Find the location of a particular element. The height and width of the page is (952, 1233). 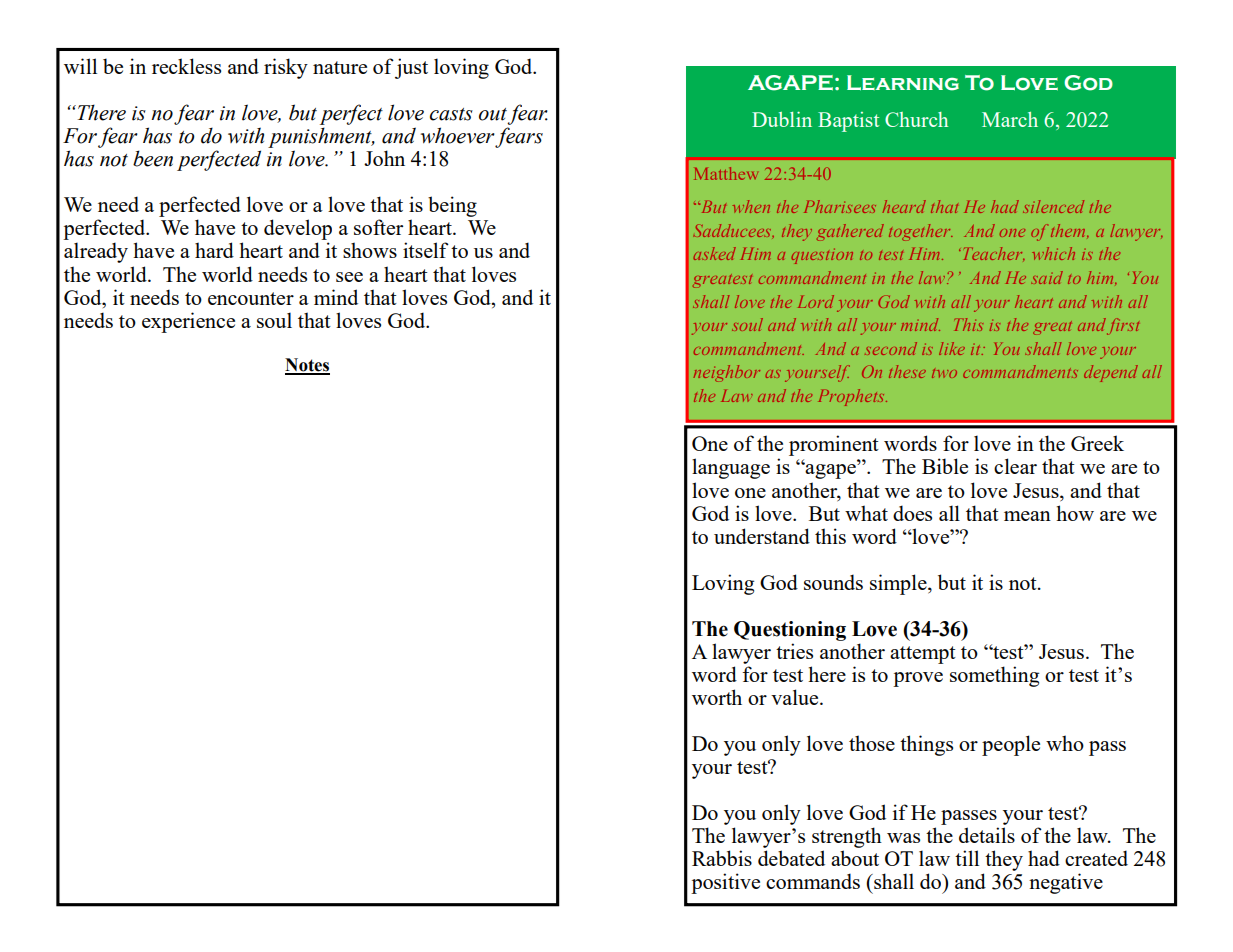

asked is located at coordinates (714, 253).
